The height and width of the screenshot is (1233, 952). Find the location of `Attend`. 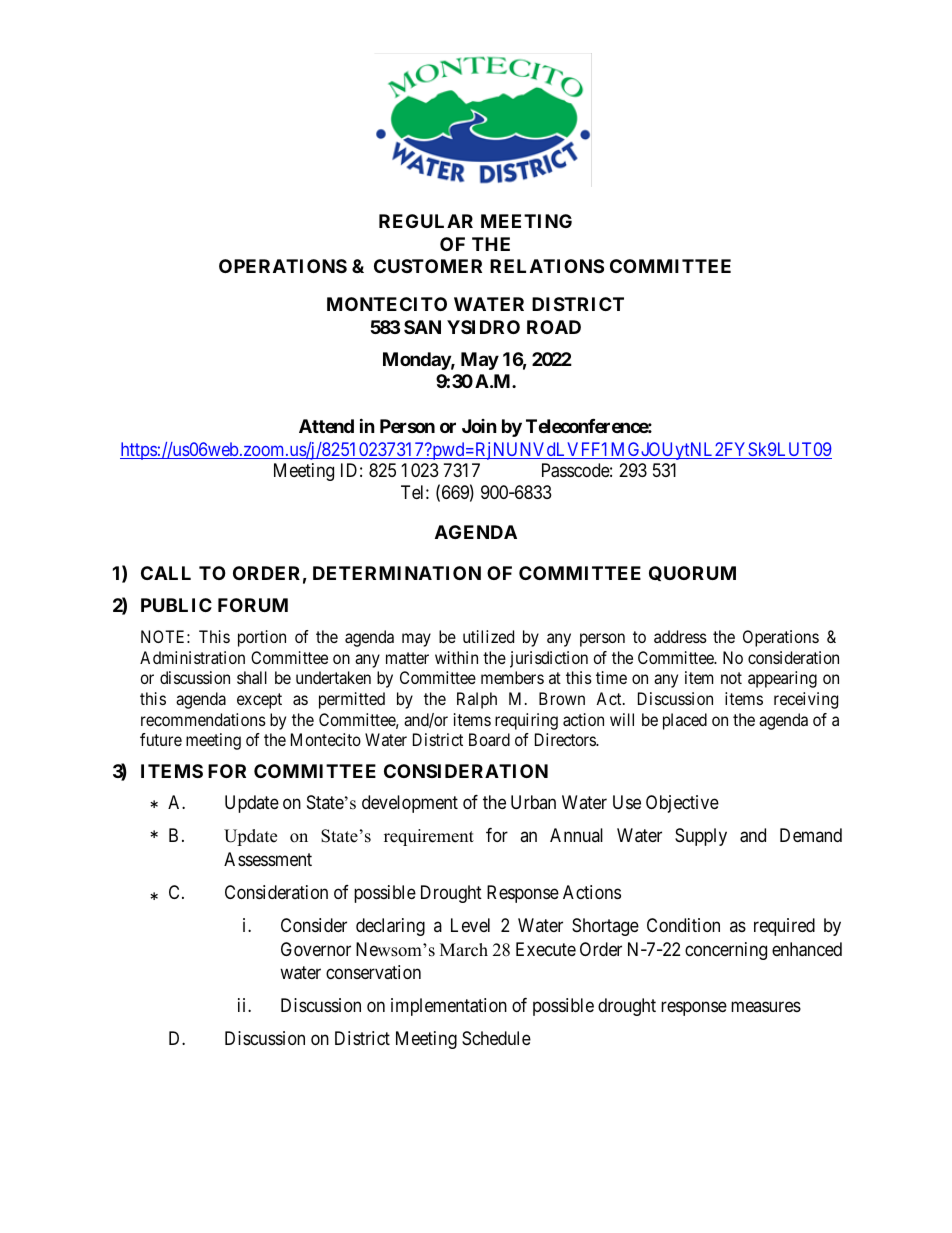

Attend is located at coordinates (326, 426).
